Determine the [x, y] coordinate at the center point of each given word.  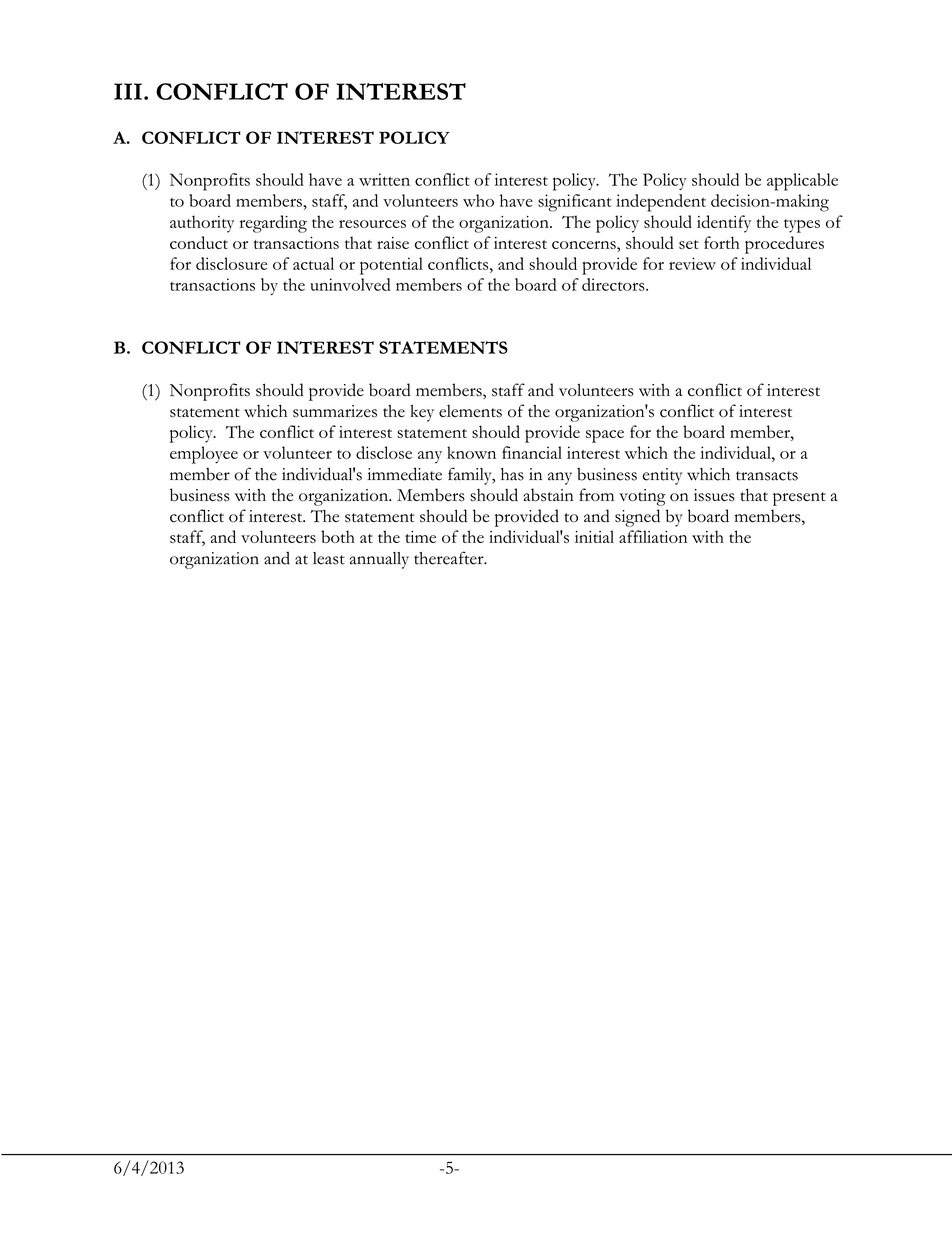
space [605, 436]
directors [614, 284]
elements [470, 411]
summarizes [335, 411]
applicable [802, 182]
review [692, 263]
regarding [273, 224]
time [420, 537]
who [478, 200]
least [329, 558]
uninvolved [350, 284]
